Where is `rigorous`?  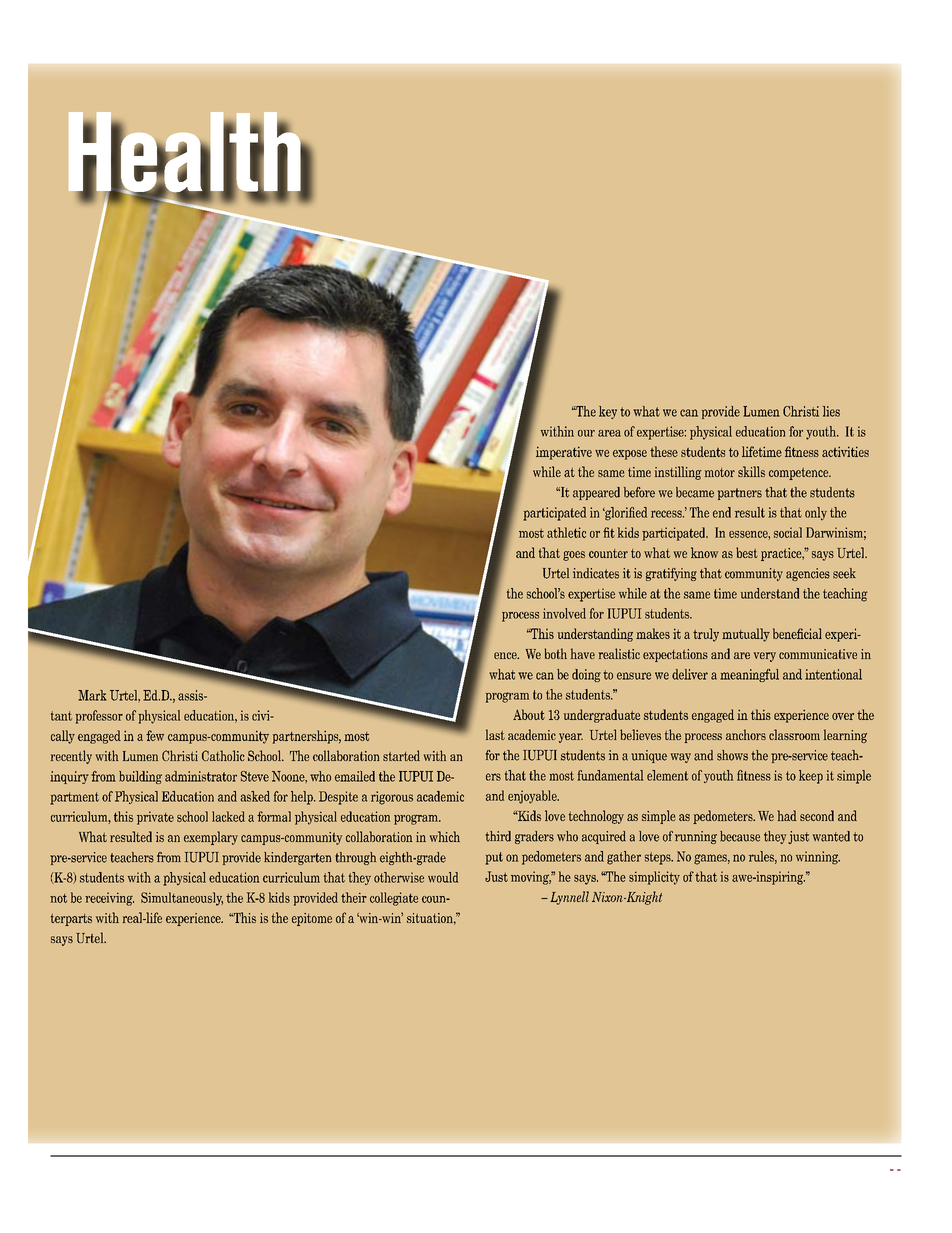
rigorous is located at coordinates (392, 798).
